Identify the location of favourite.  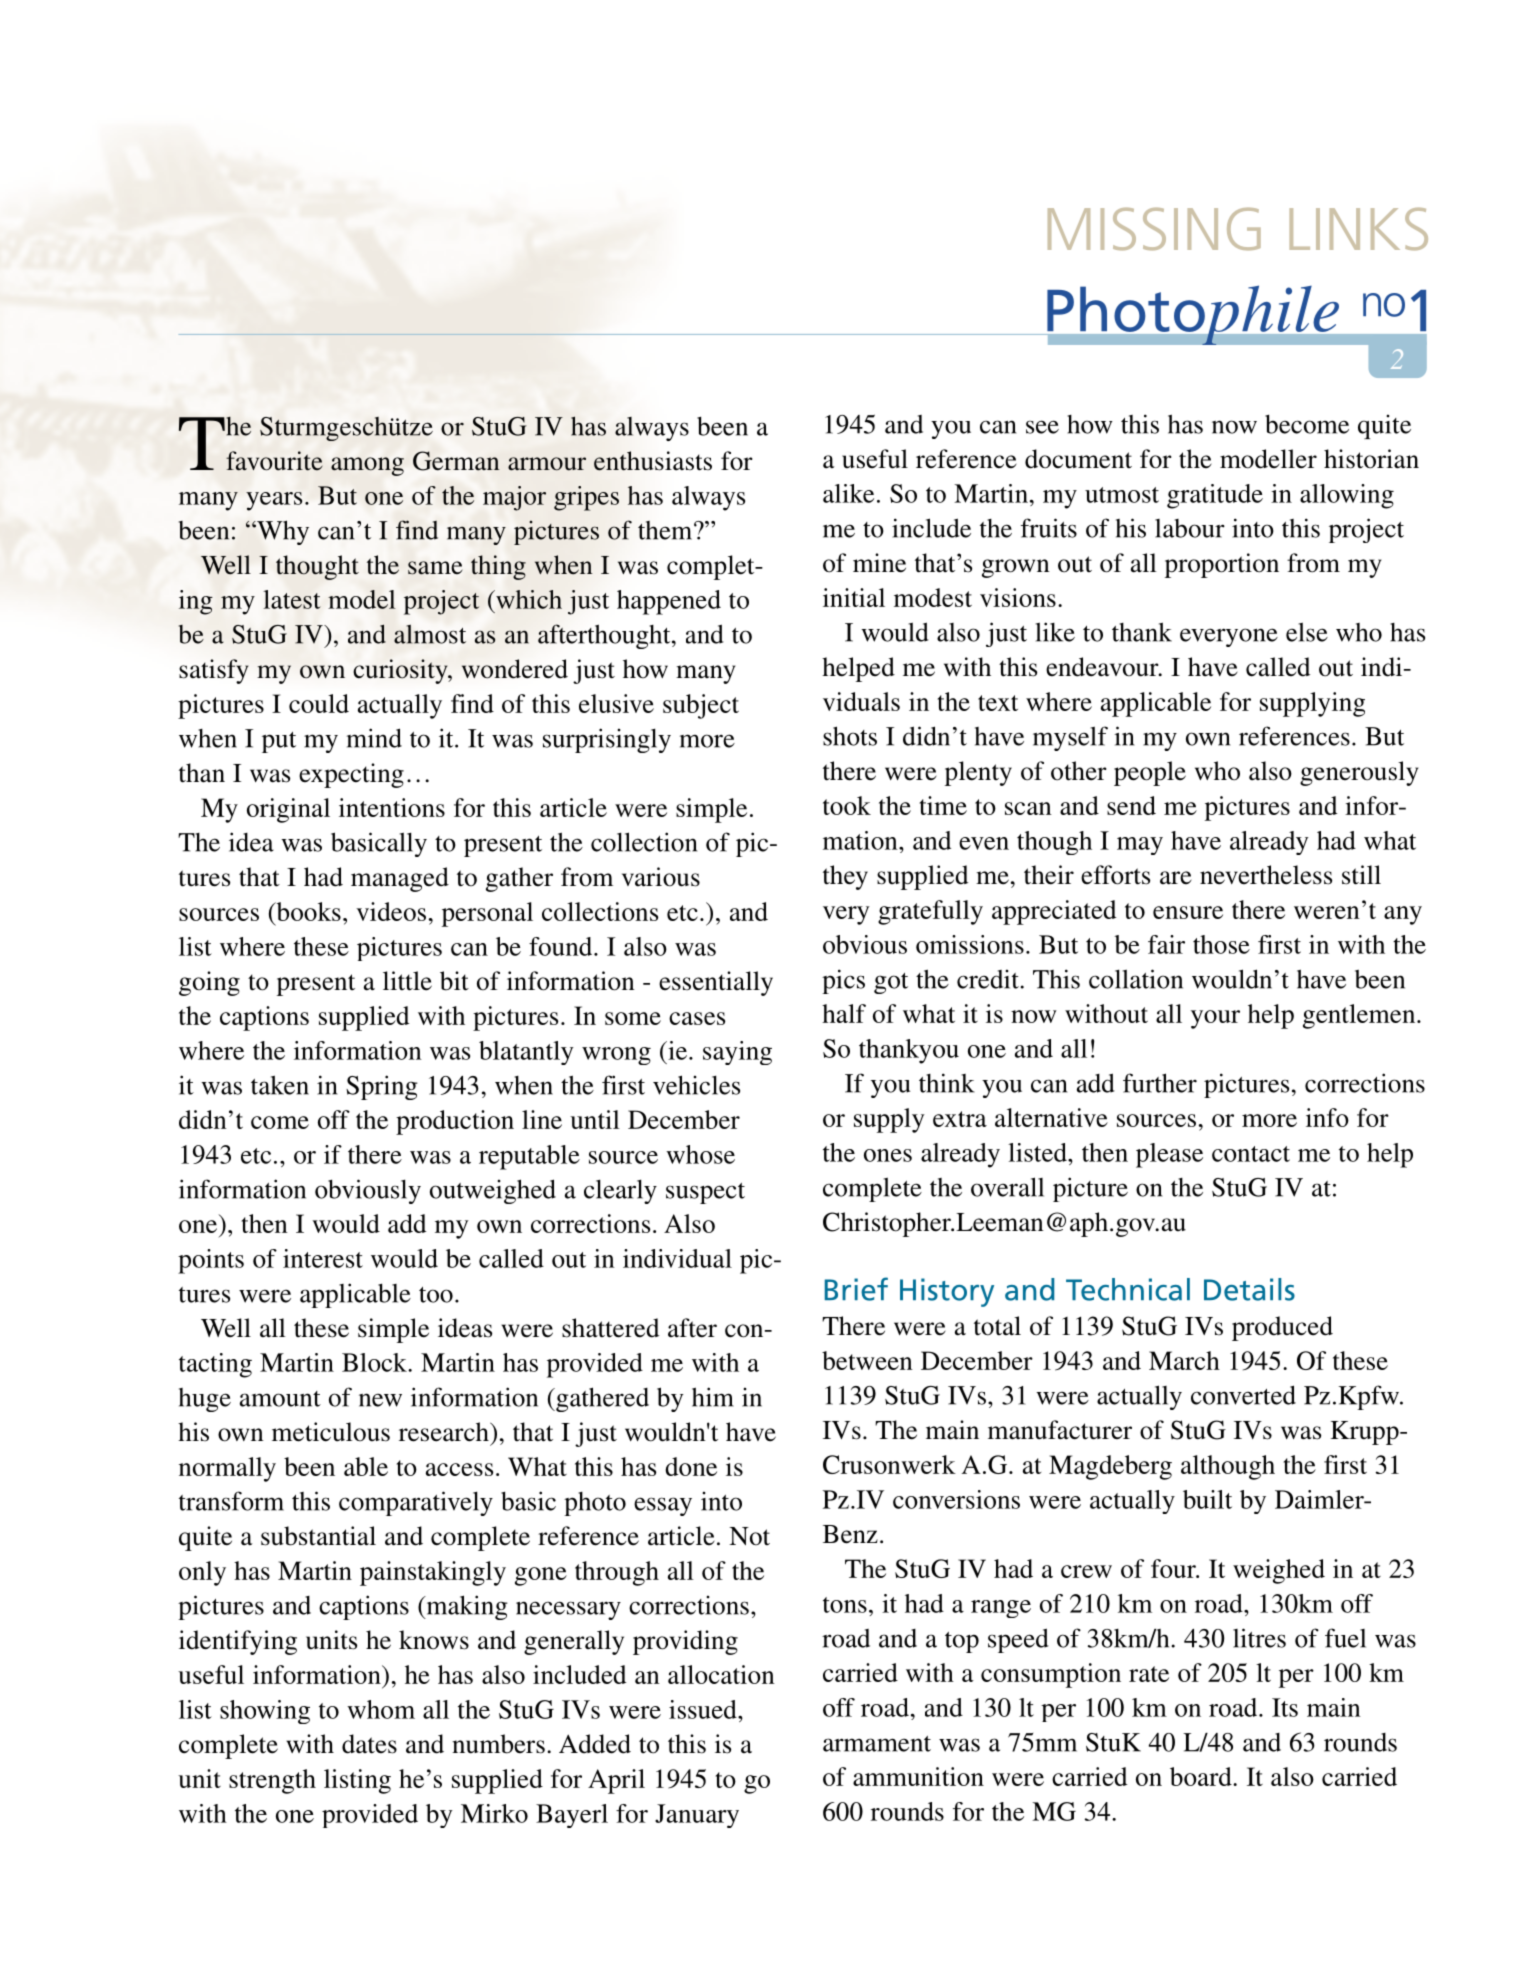
(274, 461).
